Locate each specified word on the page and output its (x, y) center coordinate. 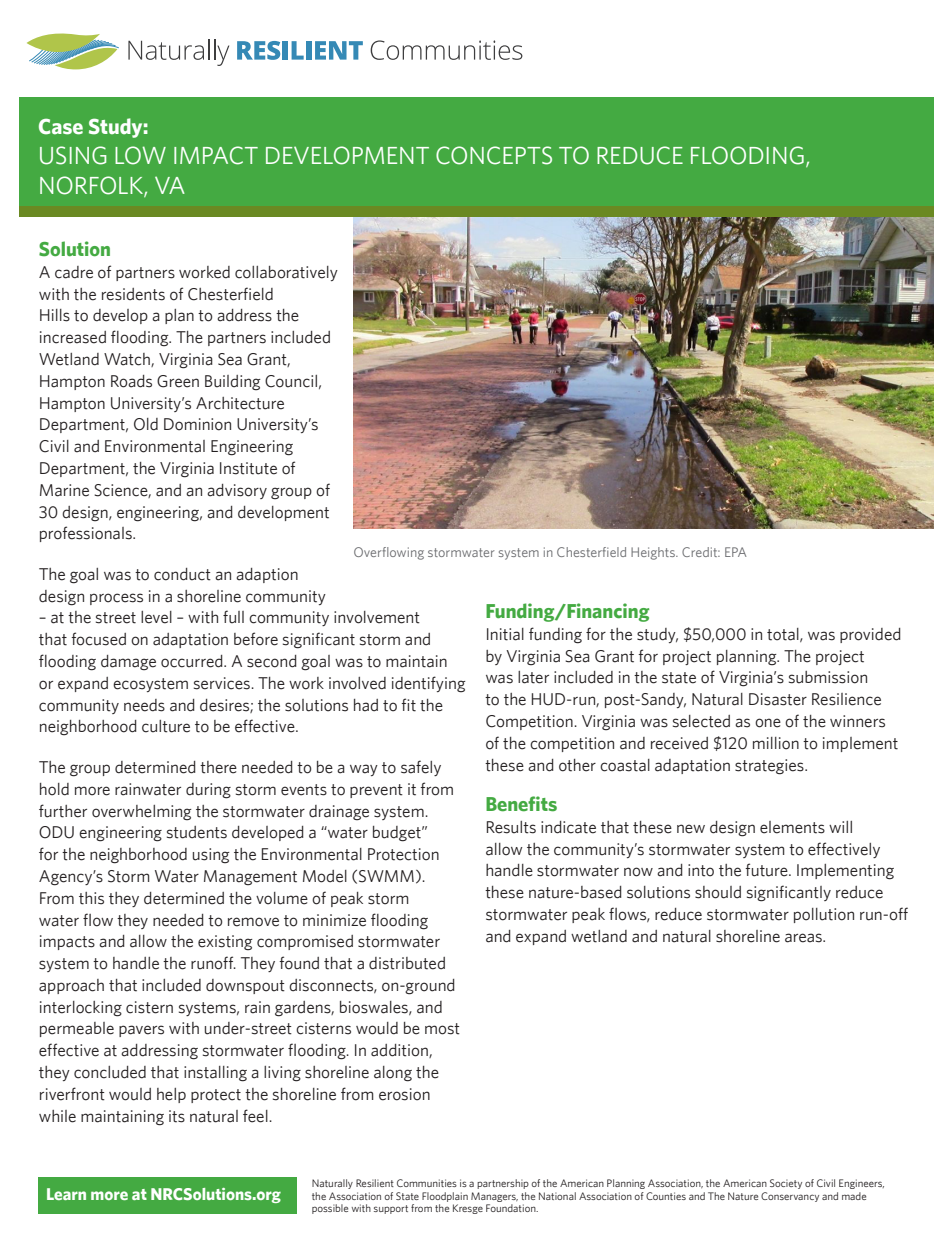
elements (792, 827)
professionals (87, 534)
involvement (377, 617)
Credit (701, 552)
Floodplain (445, 1197)
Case (61, 126)
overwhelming (142, 813)
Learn (66, 1194)
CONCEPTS (494, 155)
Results (511, 827)
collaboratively (286, 273)
